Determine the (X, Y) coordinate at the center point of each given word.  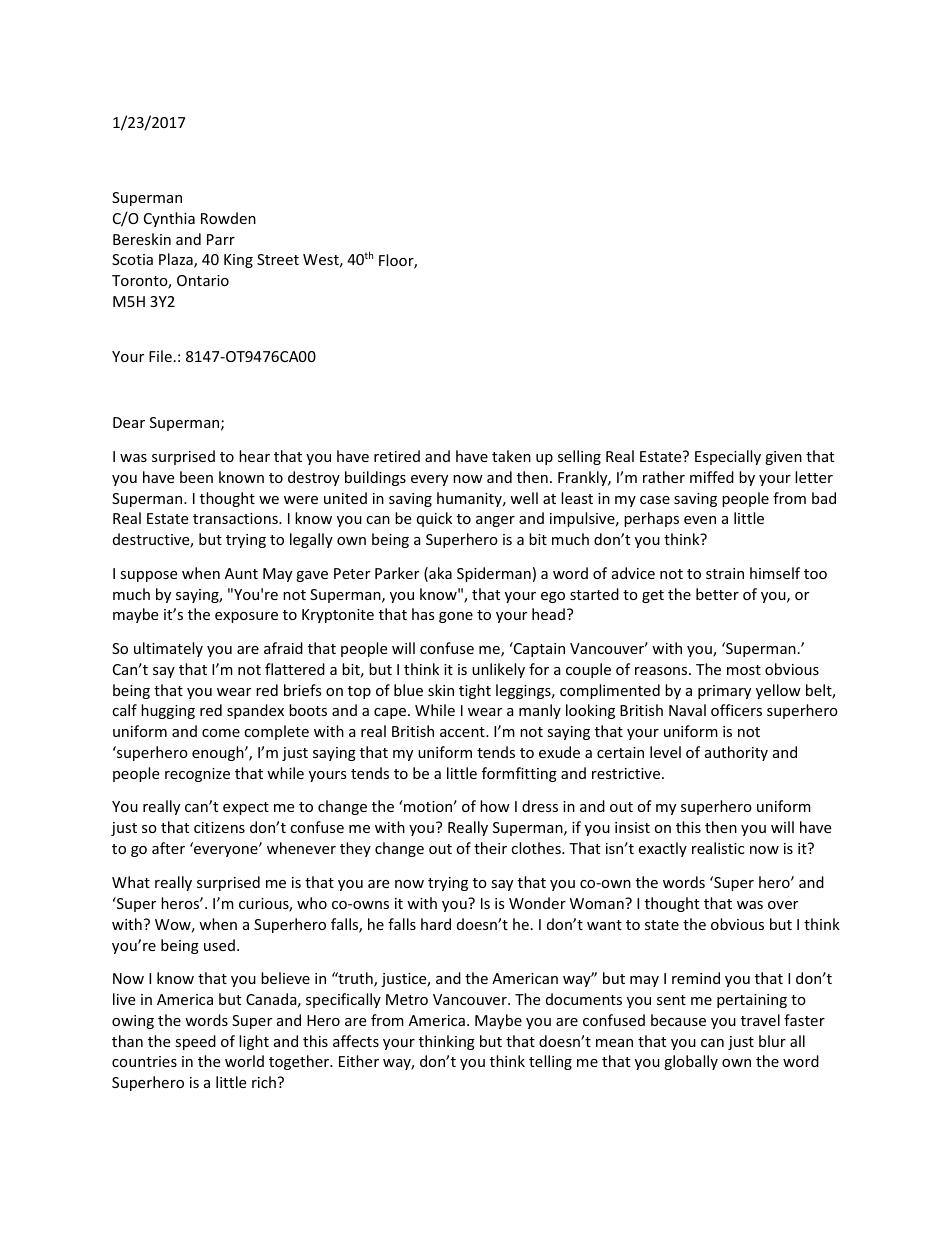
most (744, 670)
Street (278, 259)
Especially (728, 457)
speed (195, 1042)
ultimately (168, 649)
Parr (221, 239)
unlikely (498, 670)
